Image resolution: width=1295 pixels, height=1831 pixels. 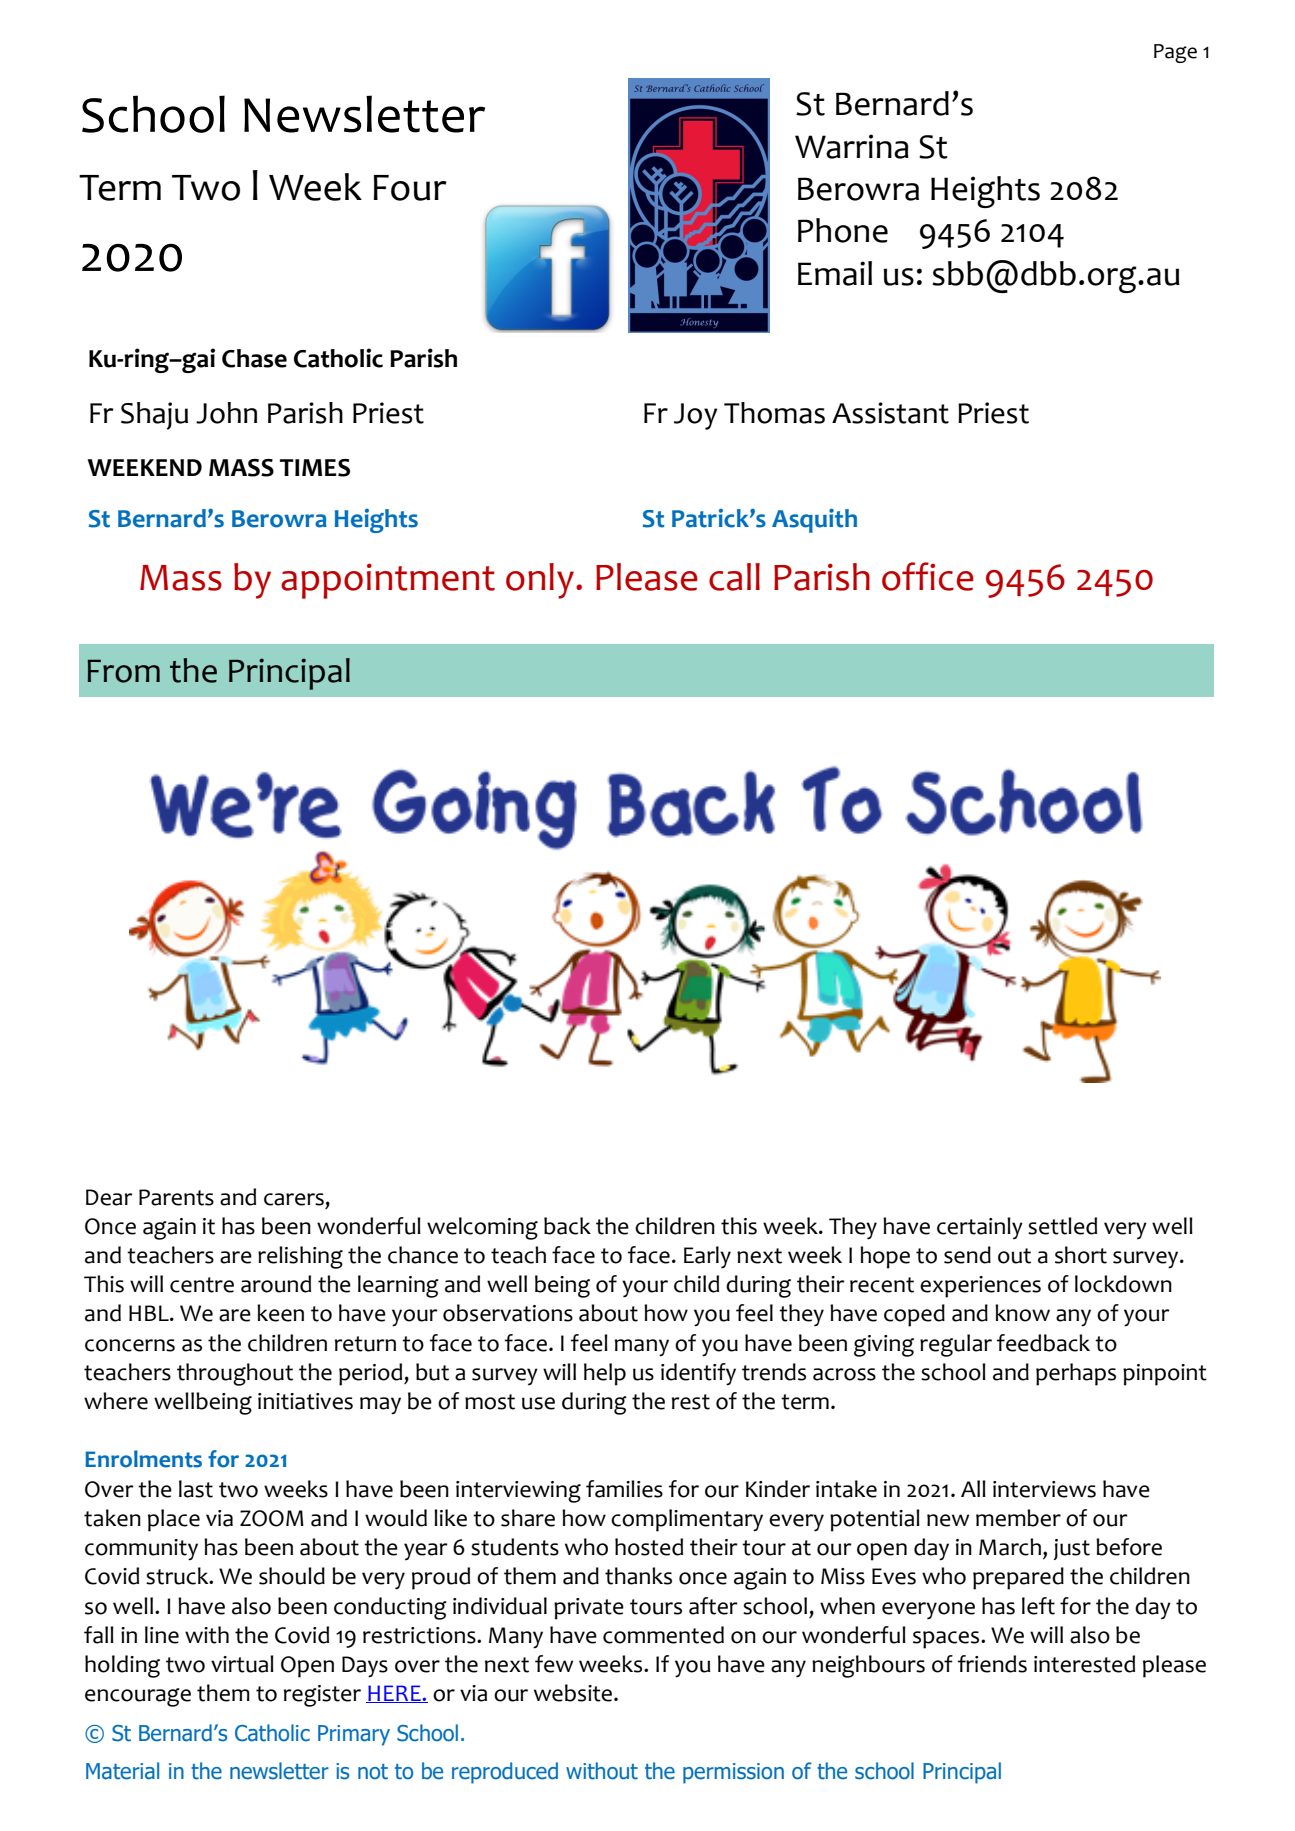 I want to click on settled, so click(x=1062, y=1226).
